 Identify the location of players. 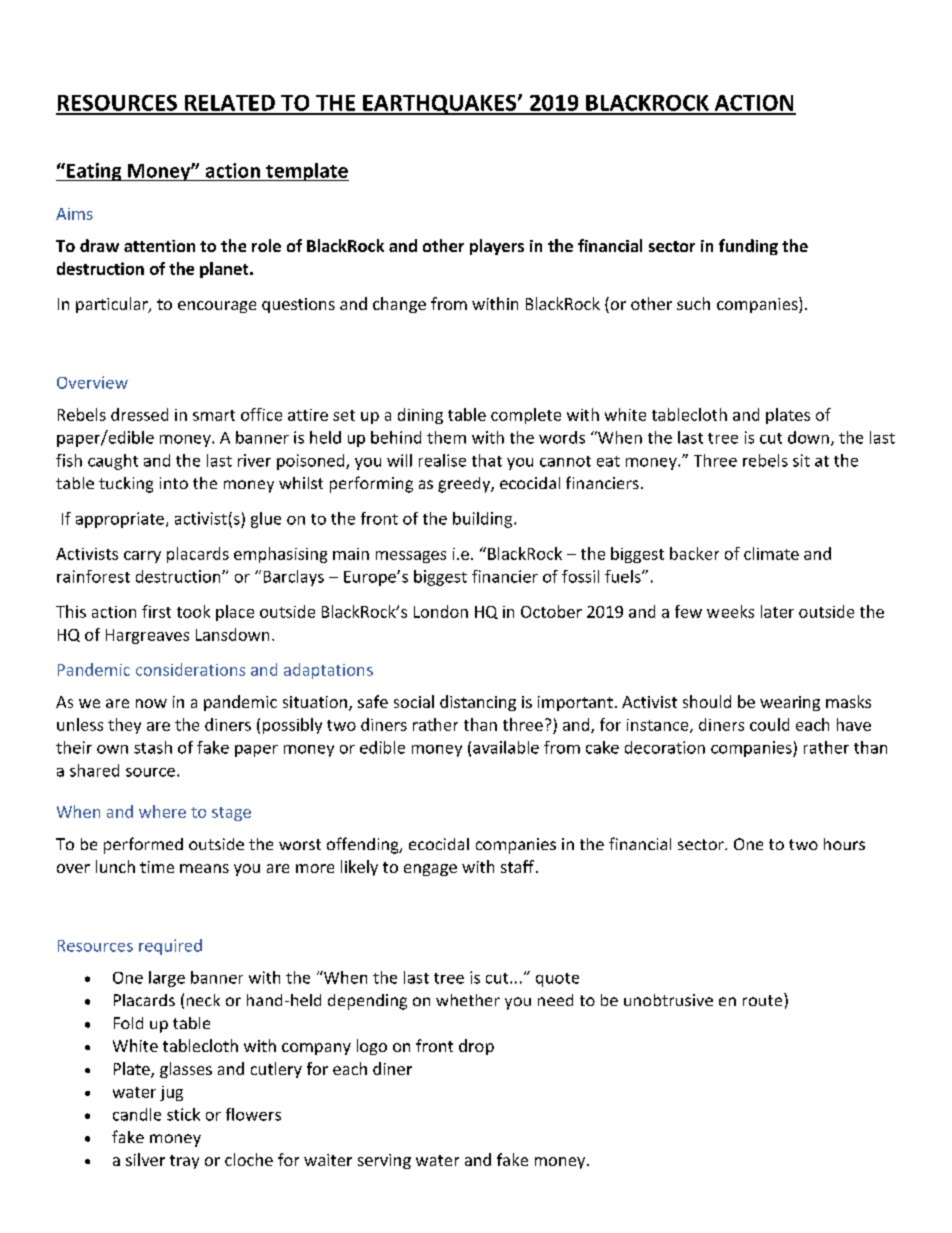
(497, 247).
